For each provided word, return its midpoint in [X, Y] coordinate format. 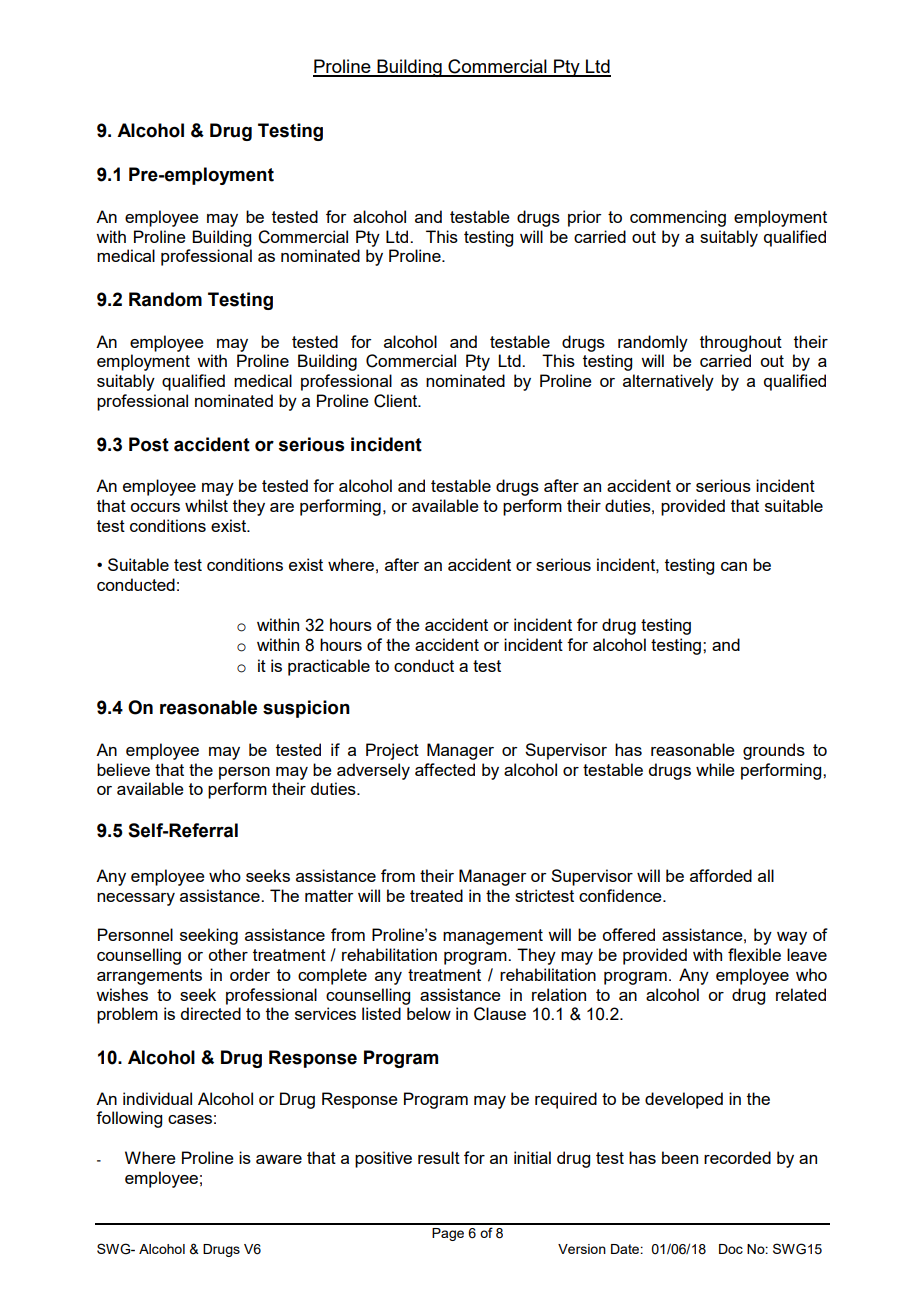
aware [279, 1159]
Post [149, 444]
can [734, 566]
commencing [678, 218]
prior [585, 218]
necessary [136, 899]
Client [397, 401]
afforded [721, 875]
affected [445, 769]
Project [392, 751]
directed [210, 1013]
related [801, 994]
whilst [206, 505]
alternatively [668, 382]
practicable [329, 667]
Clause [500, 1014]
